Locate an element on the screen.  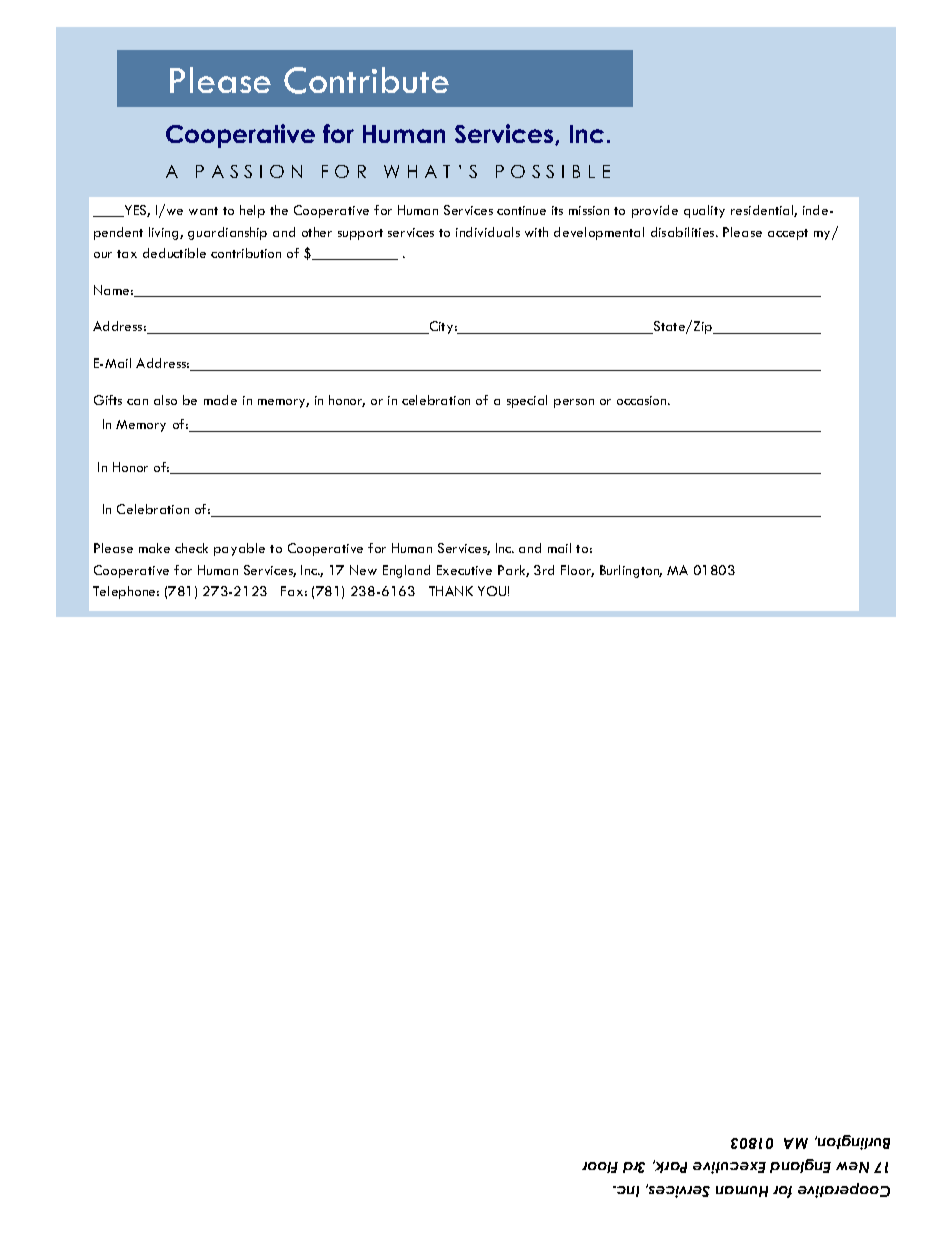
special is located at coordinates (527, 401).
